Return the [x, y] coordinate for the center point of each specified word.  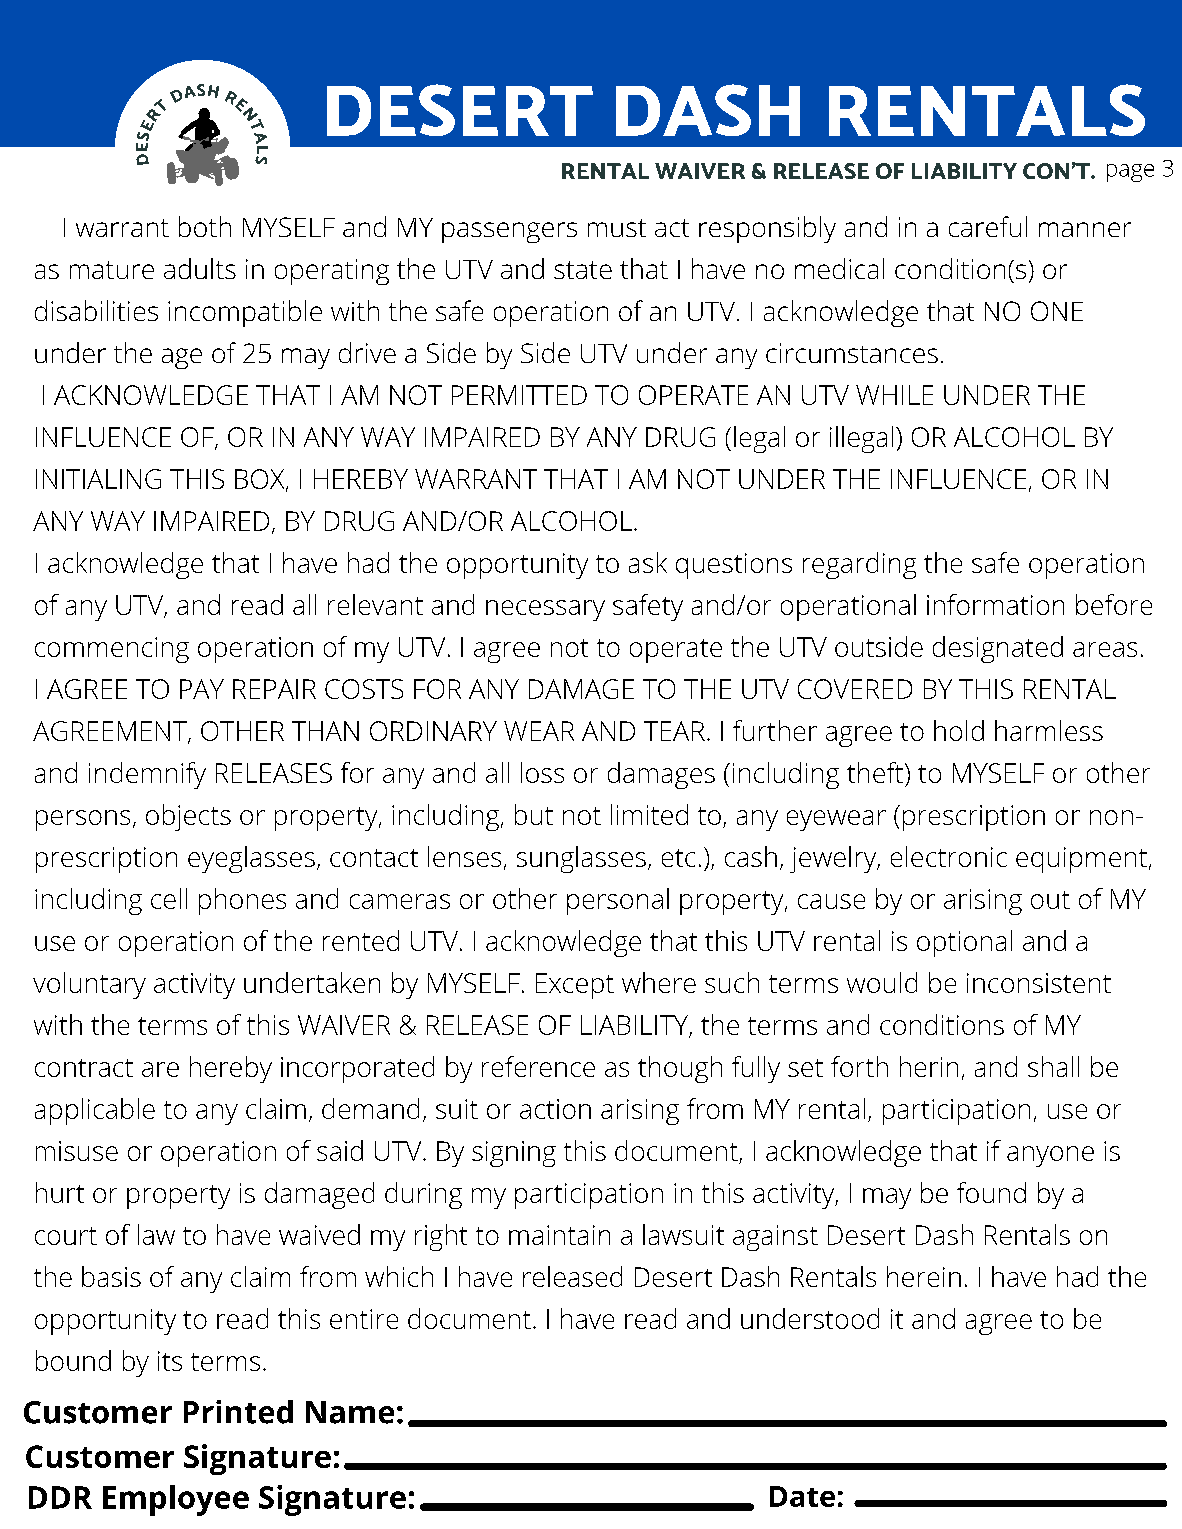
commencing [112, 650]
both [205, 226]
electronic [949, 856]
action [555, 1109]
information [995, 604]
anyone [1050, 1156]
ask [648, 562]
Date [802, 1496]
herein [924, 1276]
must [617, 228]
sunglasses [581, 859]
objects [188, 817]
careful [988, 226]
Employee [176, 1500]
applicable [95, 1111]
